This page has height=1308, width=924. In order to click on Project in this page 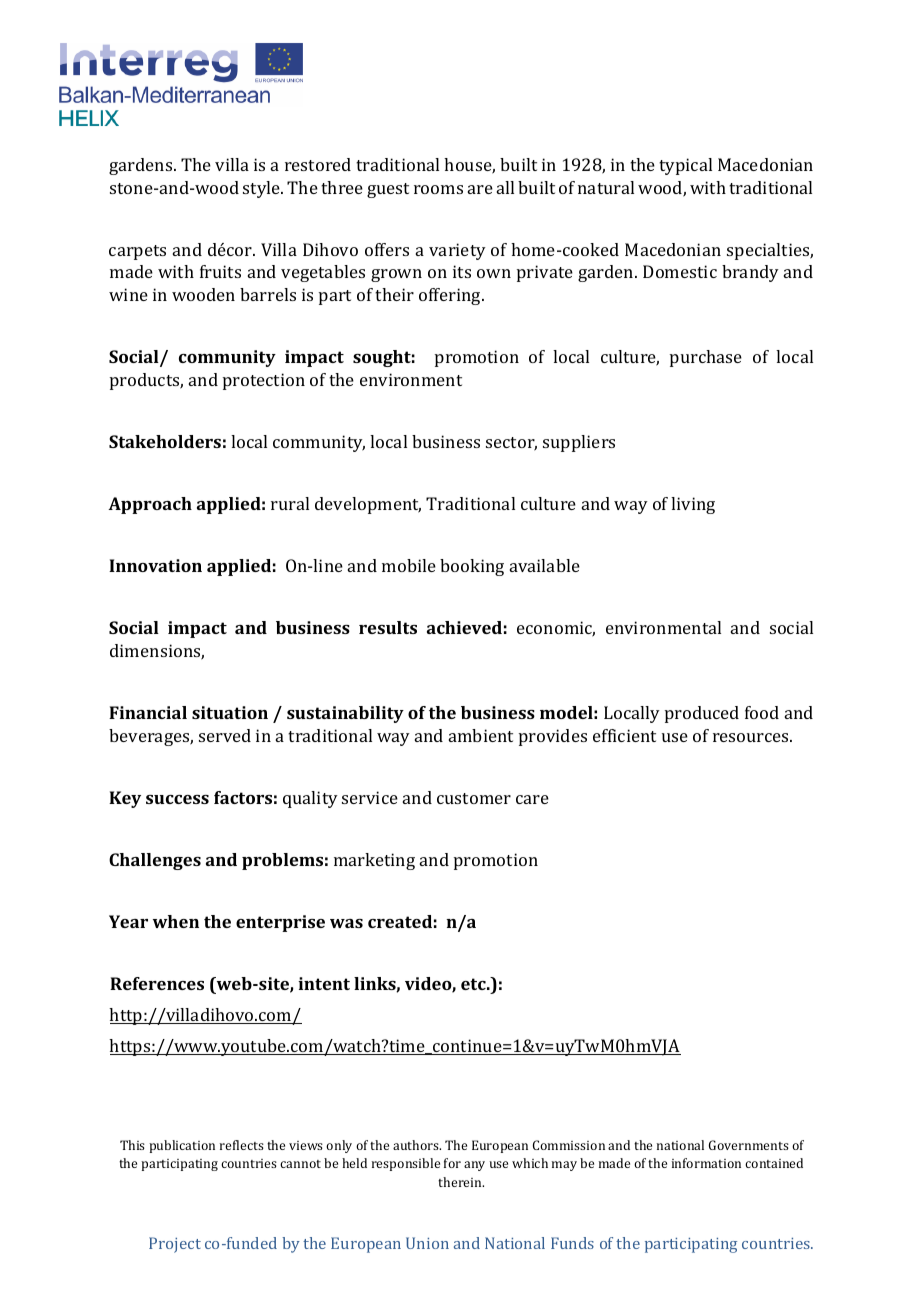, I will do `click(175, 1245)`.
